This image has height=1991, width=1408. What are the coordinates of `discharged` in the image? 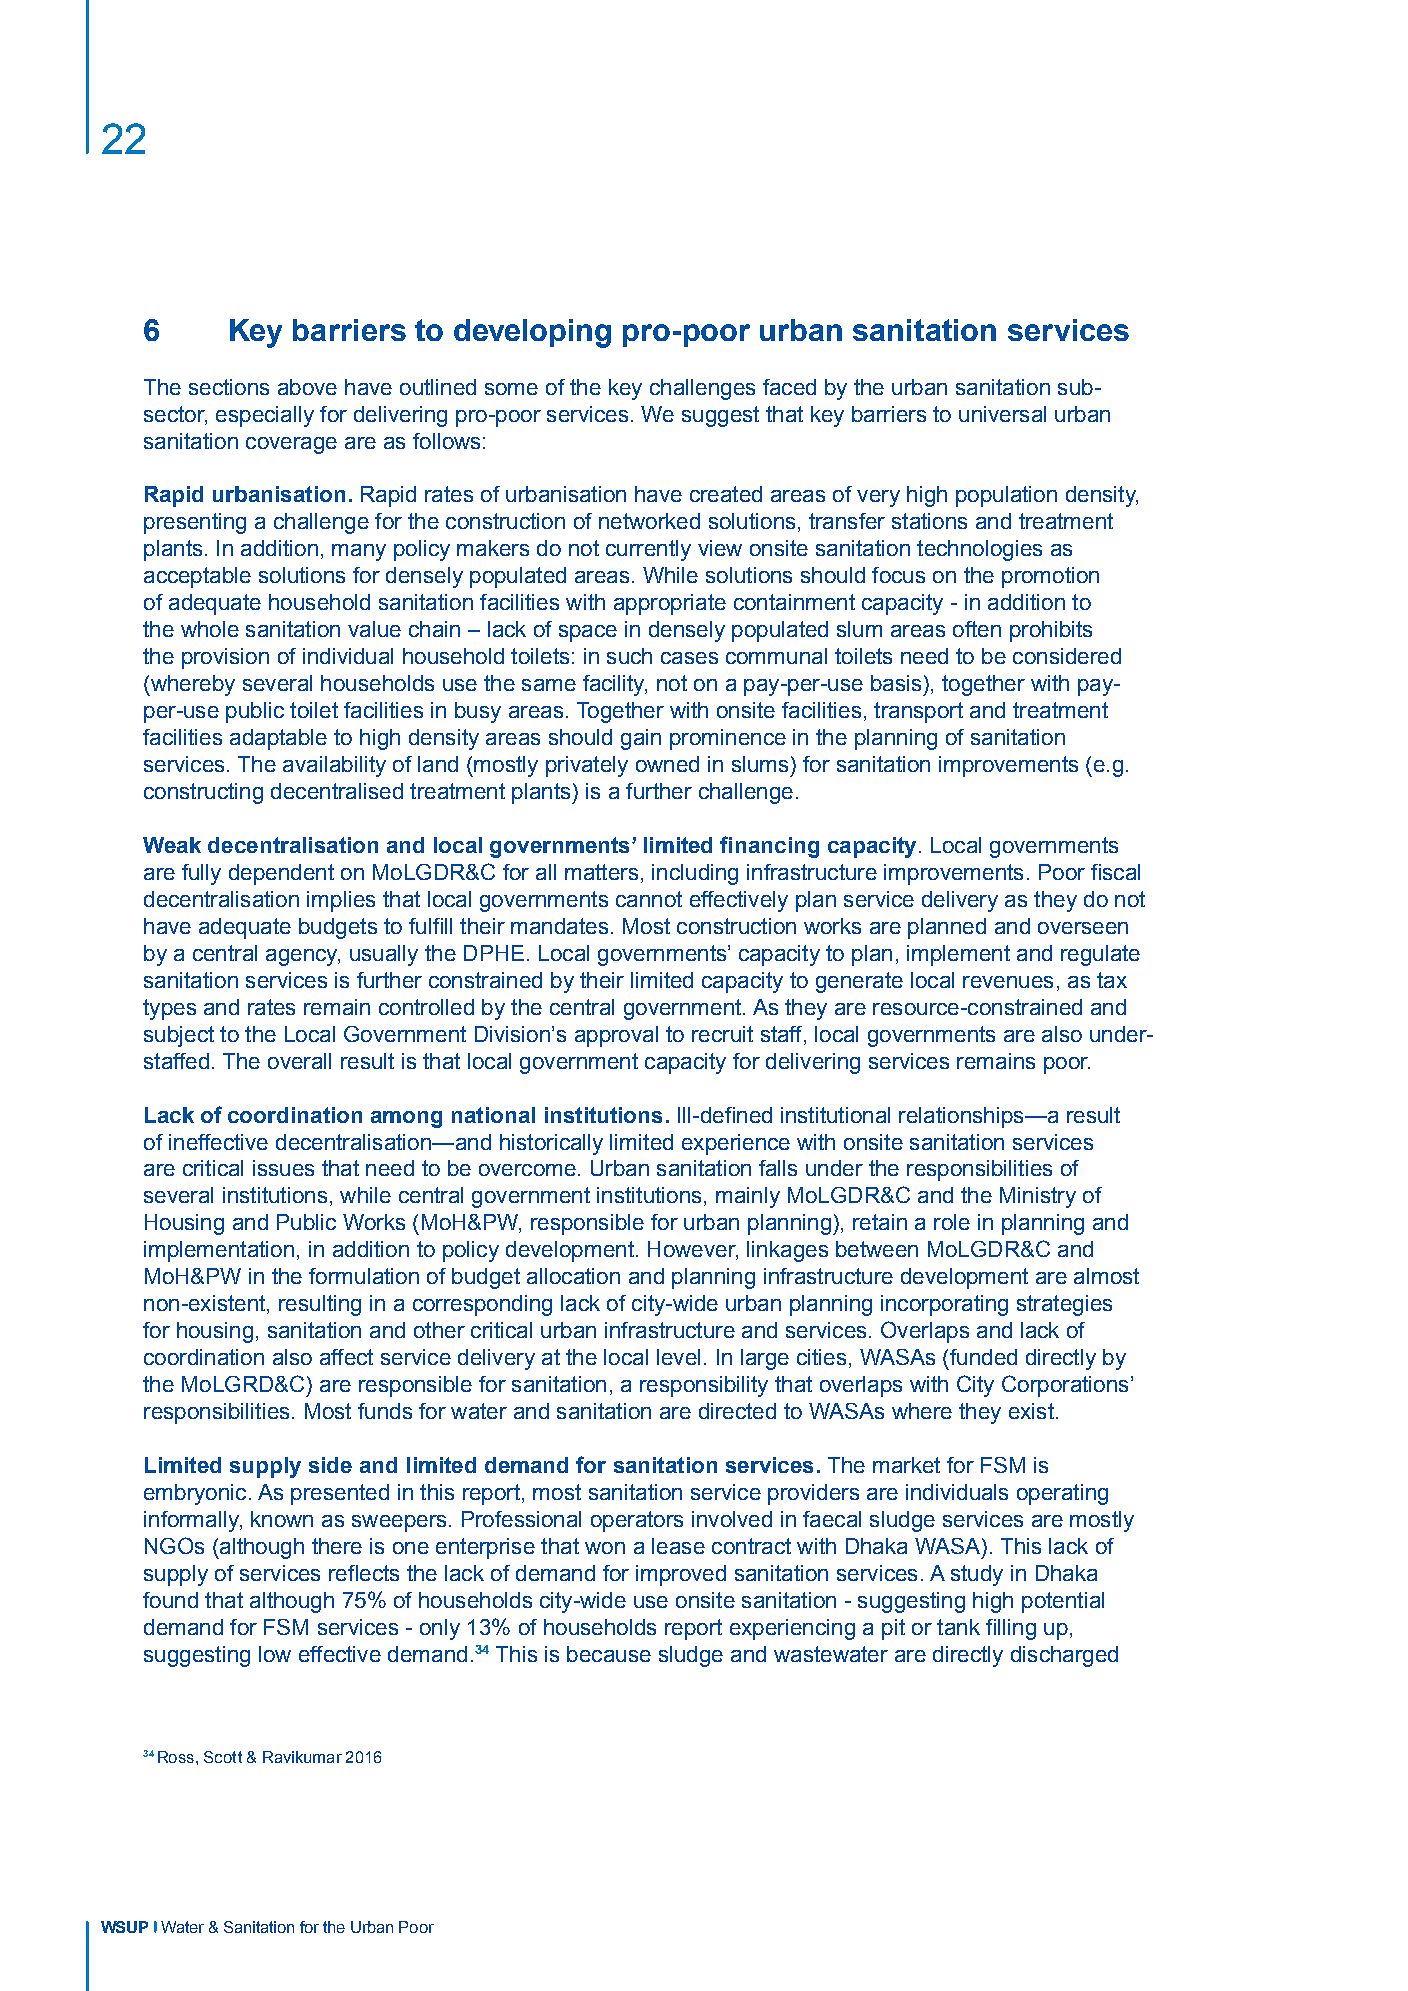 It's located at (1064, 1656).
